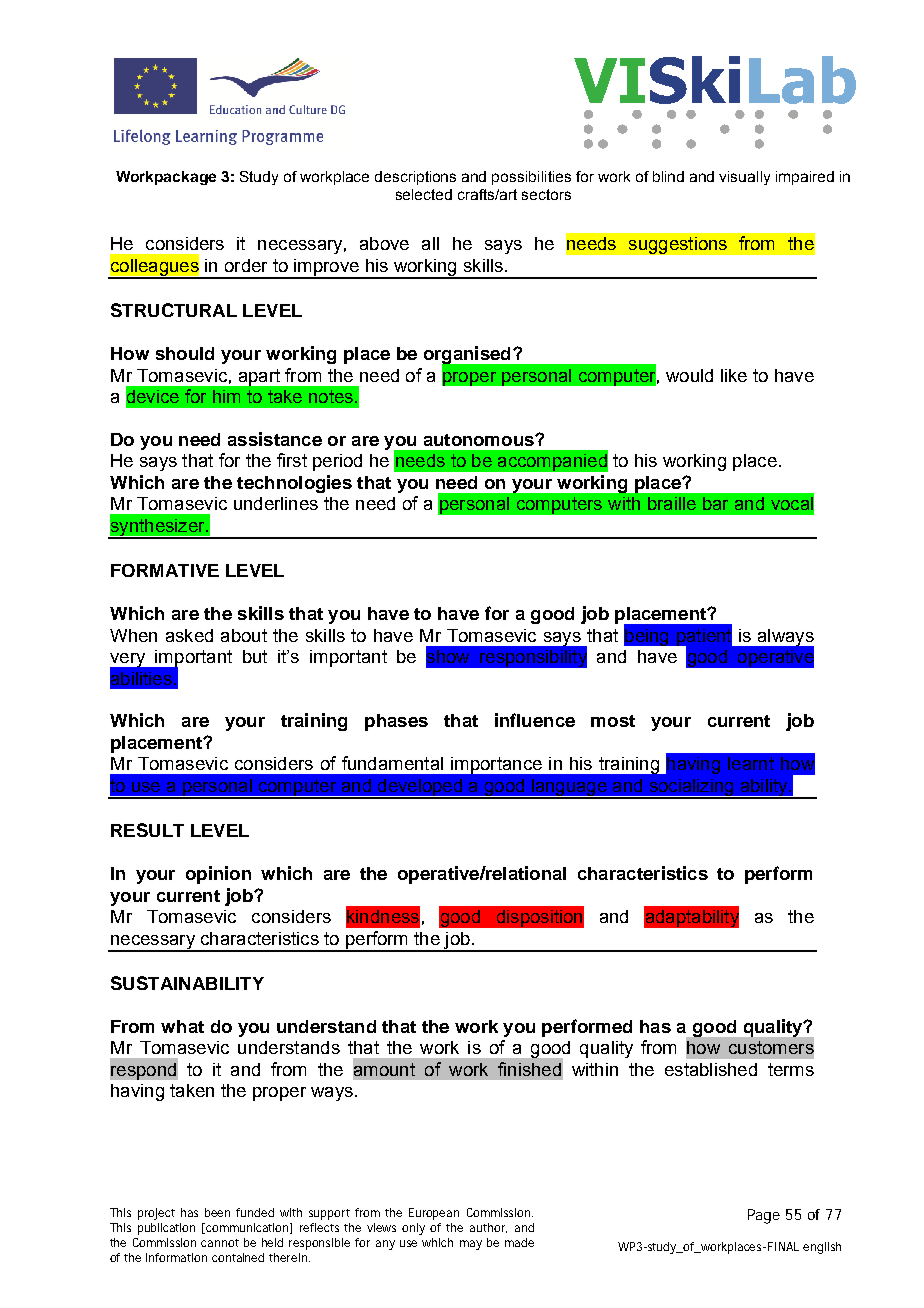 Image resolution: width=924 pixels, height=1308 pixels. I want to click on Page, so click(764, 1216).
